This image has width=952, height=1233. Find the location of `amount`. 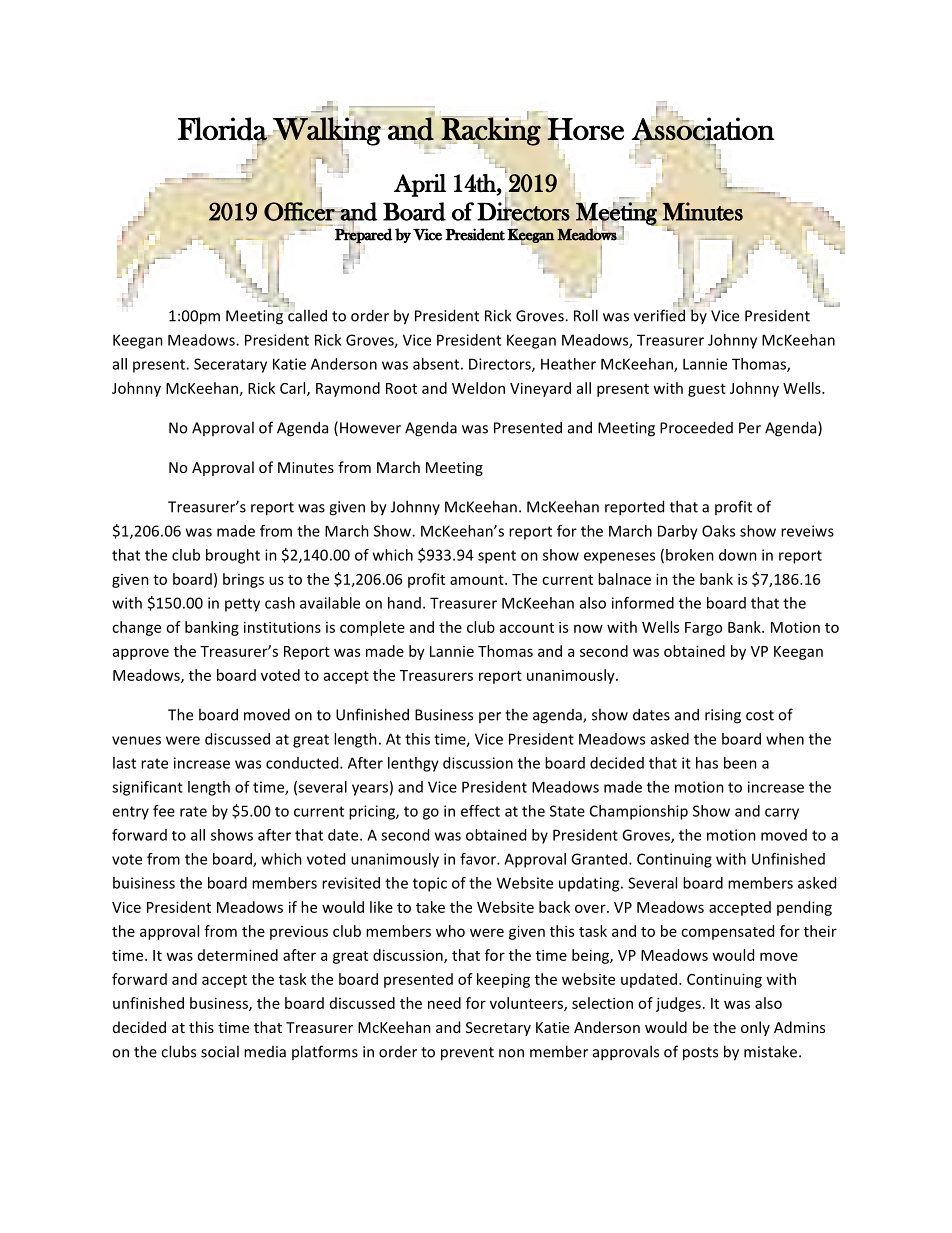

amount is located at coordinates (478, 580).
